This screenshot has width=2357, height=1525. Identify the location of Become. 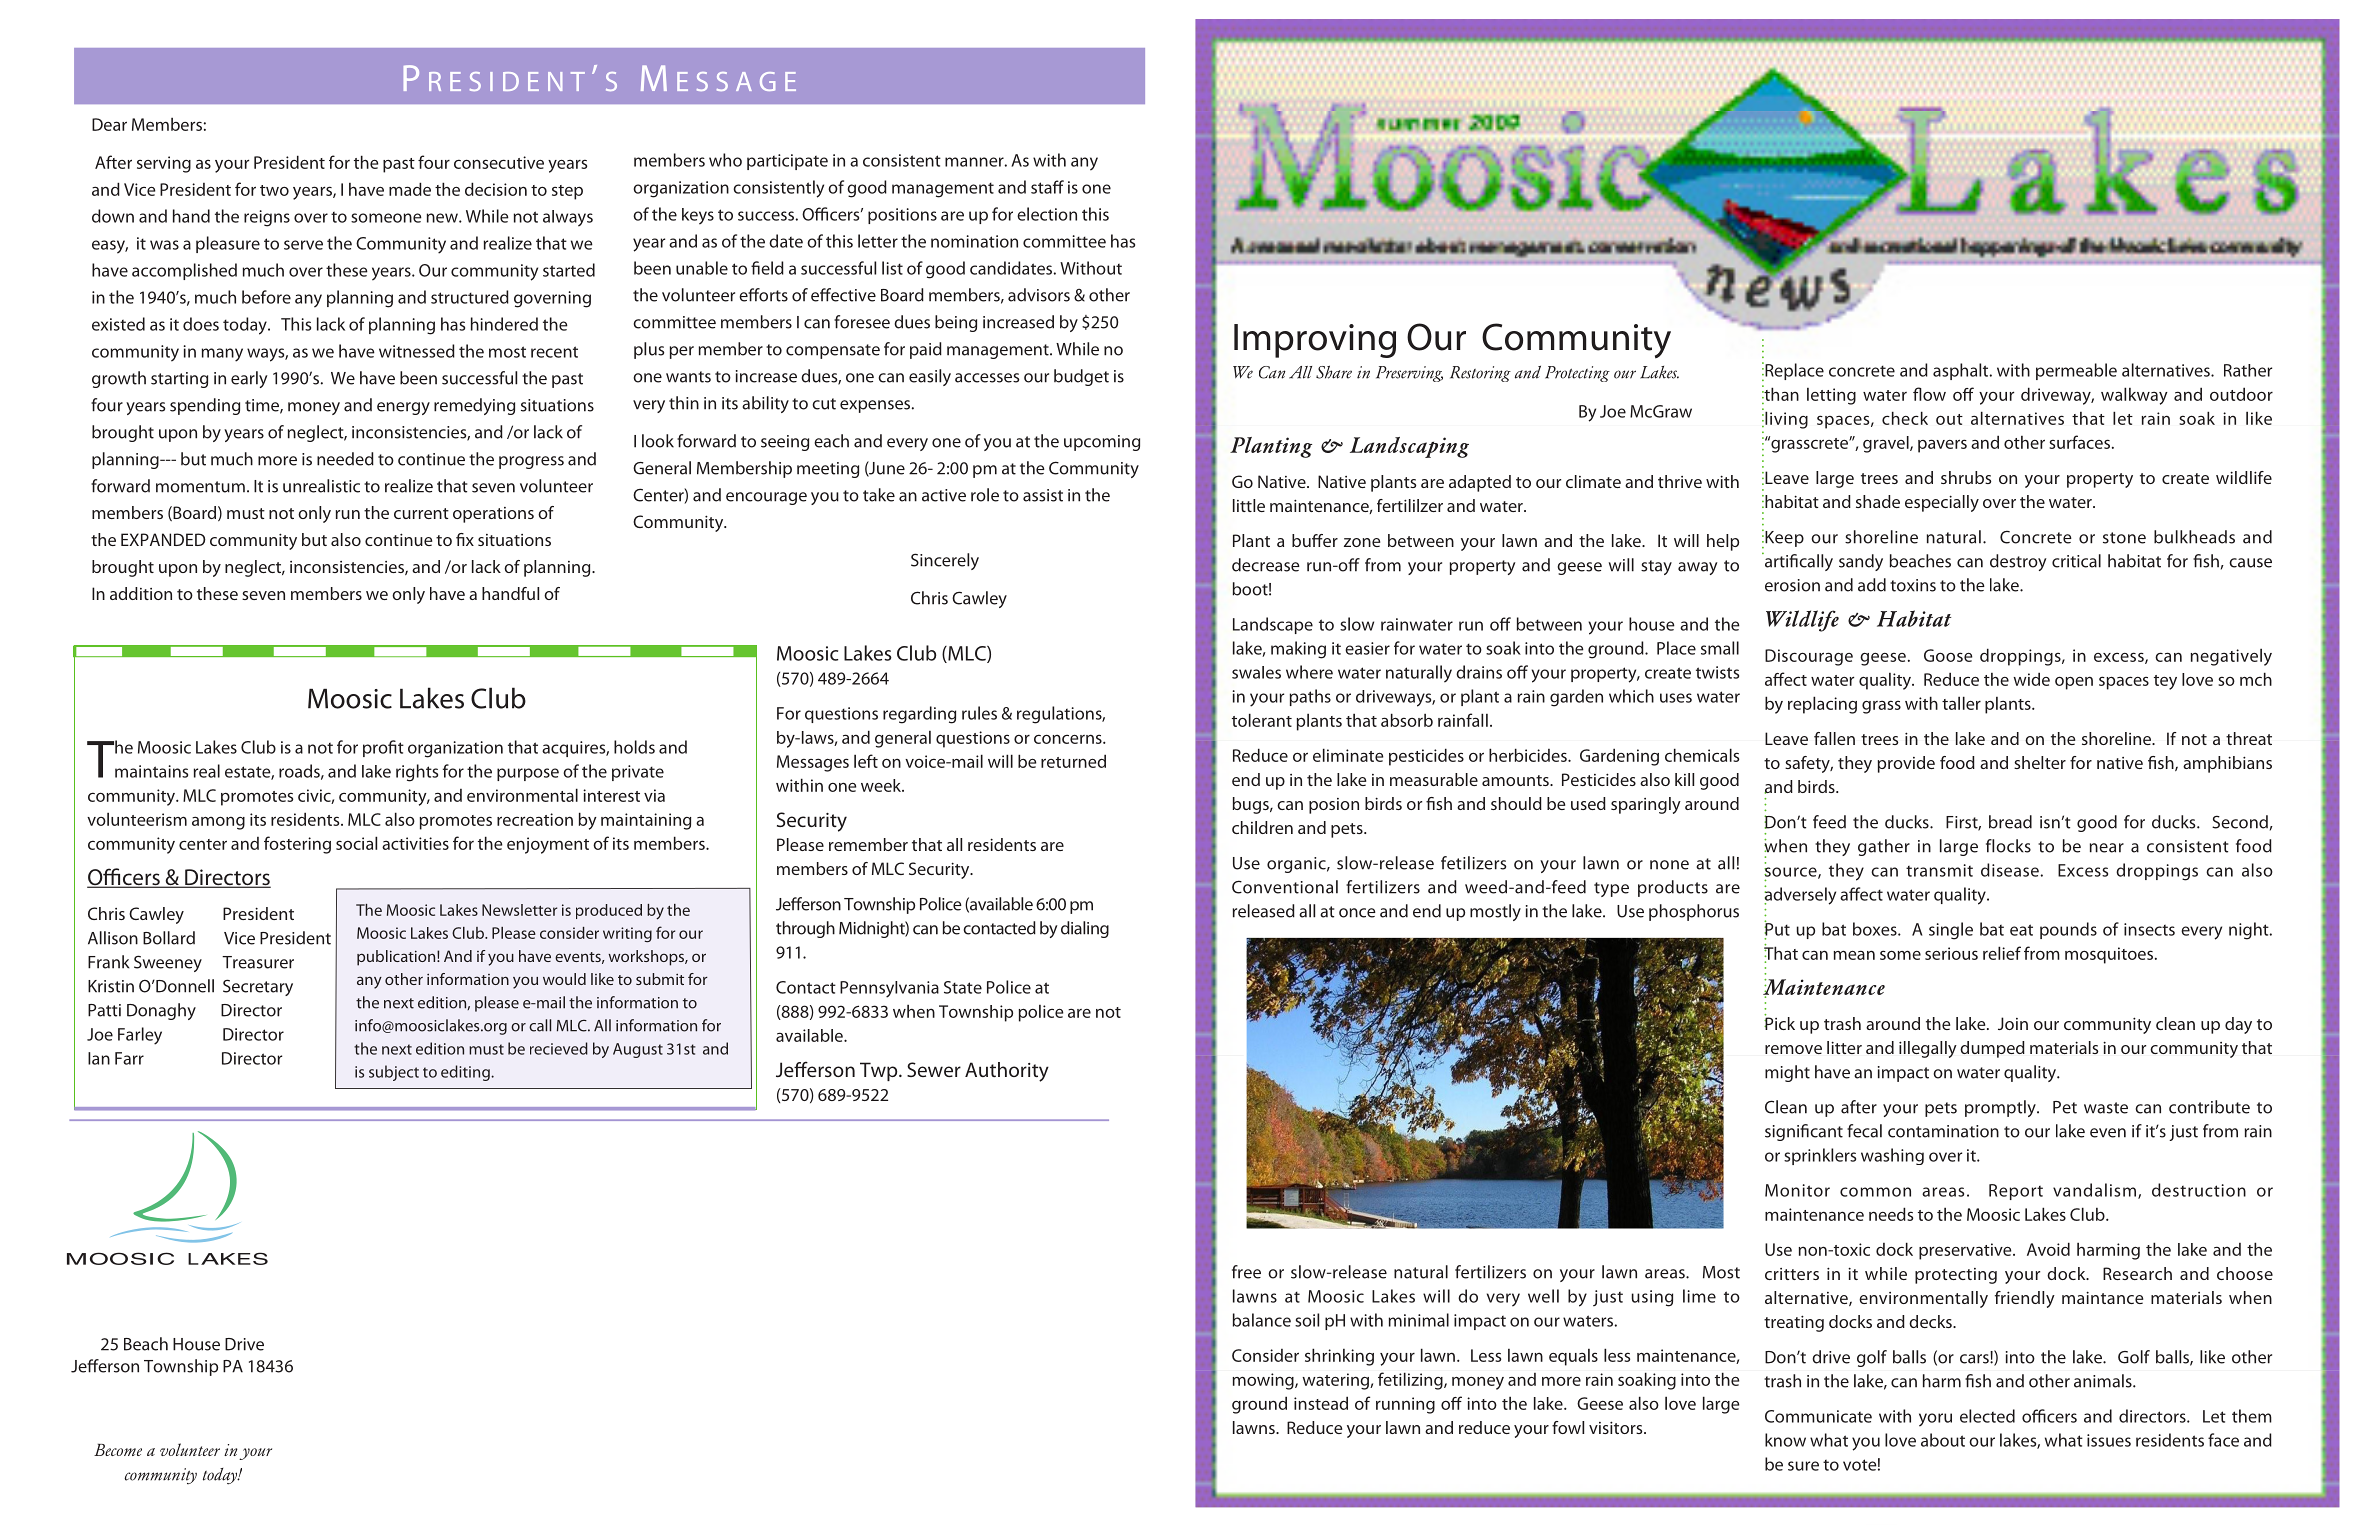
(118, 1449).
